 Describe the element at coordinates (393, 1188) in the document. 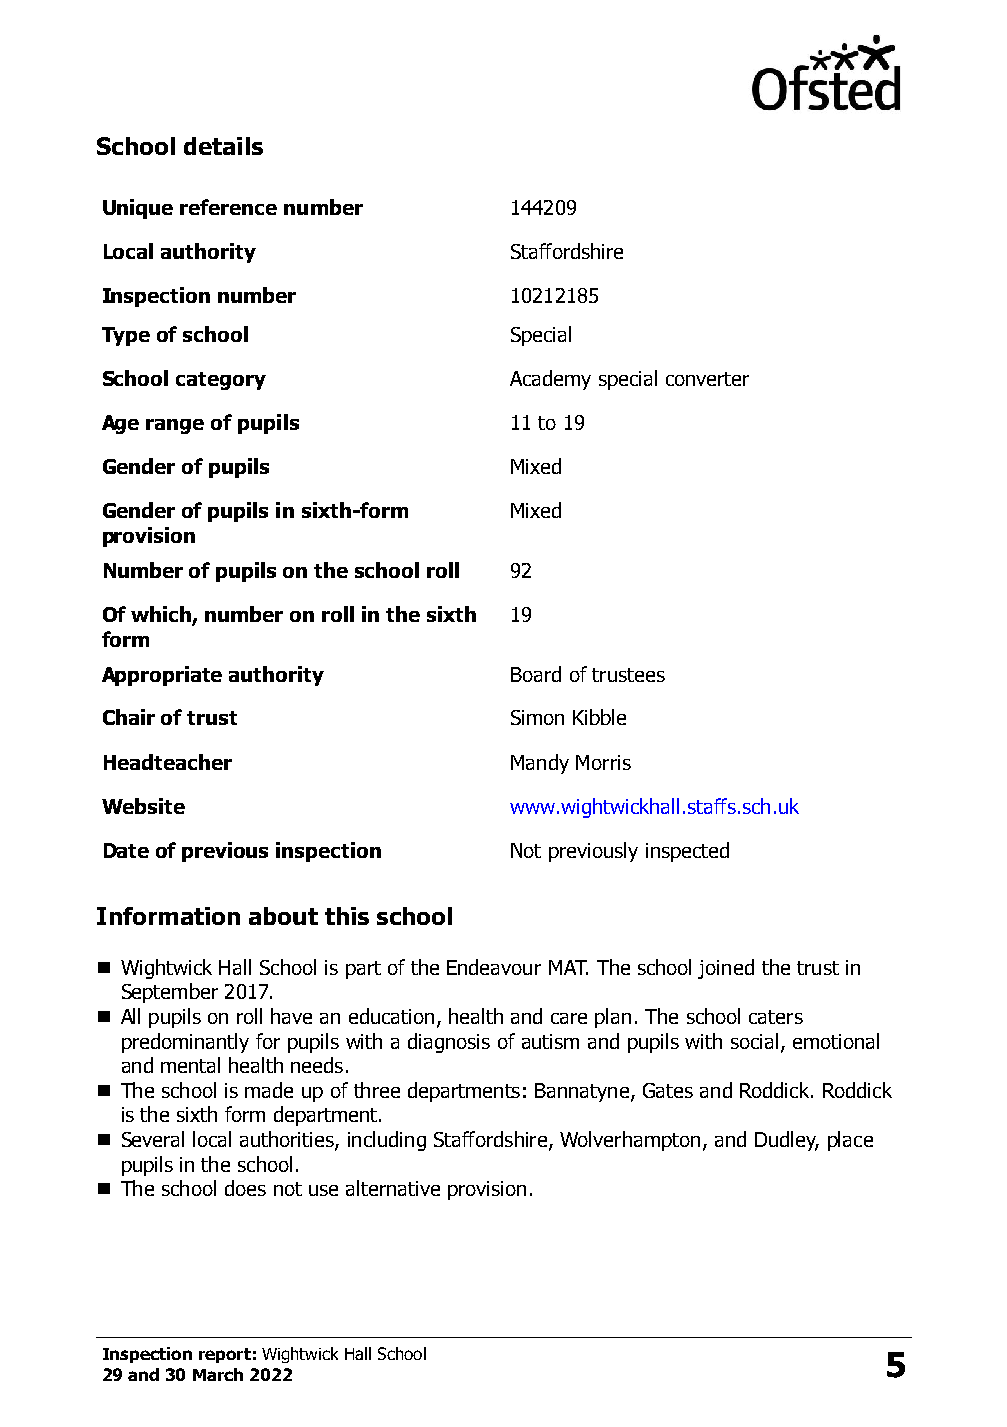

I see `alternative` at that location.
